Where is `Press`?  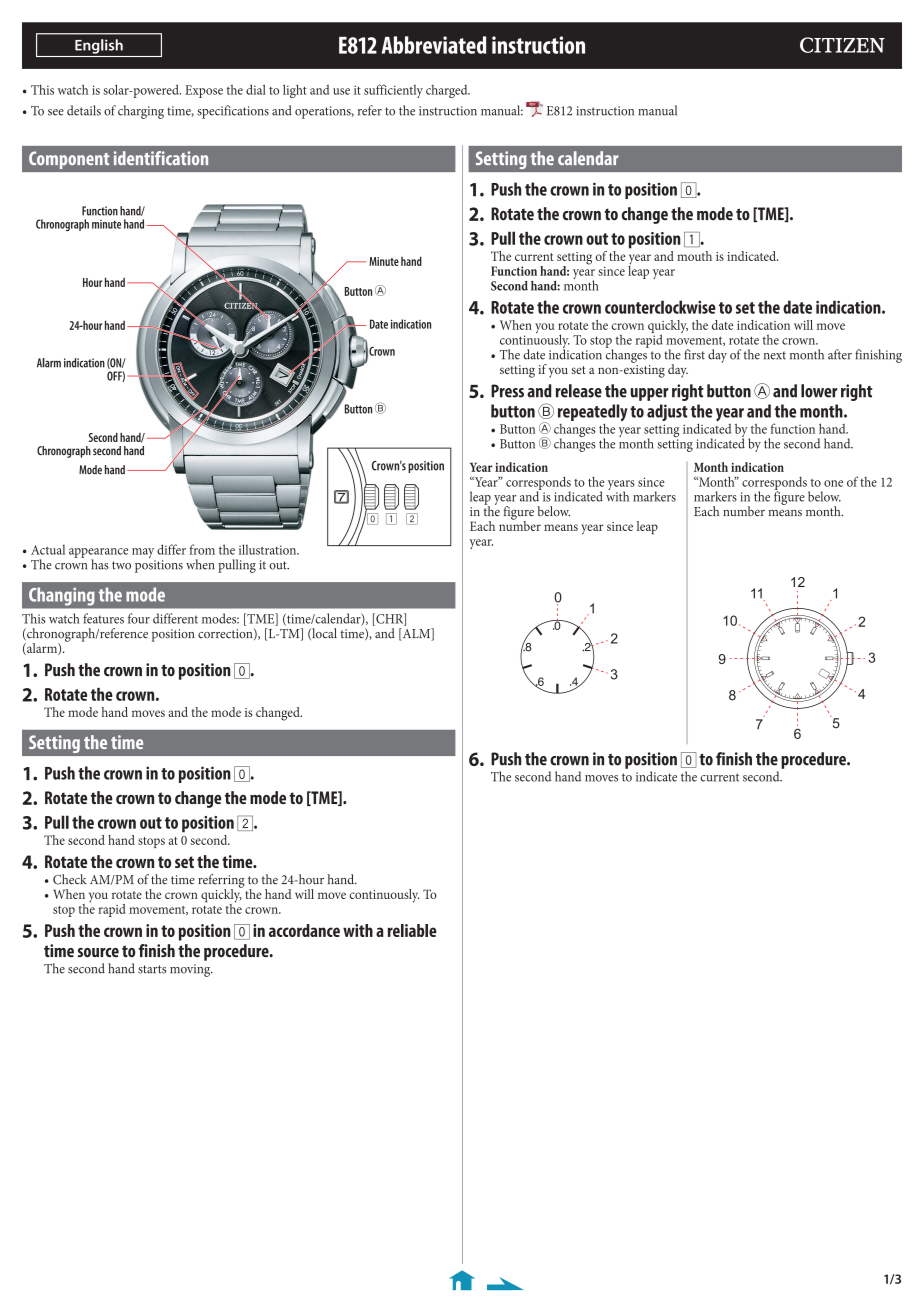 Press is located at coordinates (507, 391).
